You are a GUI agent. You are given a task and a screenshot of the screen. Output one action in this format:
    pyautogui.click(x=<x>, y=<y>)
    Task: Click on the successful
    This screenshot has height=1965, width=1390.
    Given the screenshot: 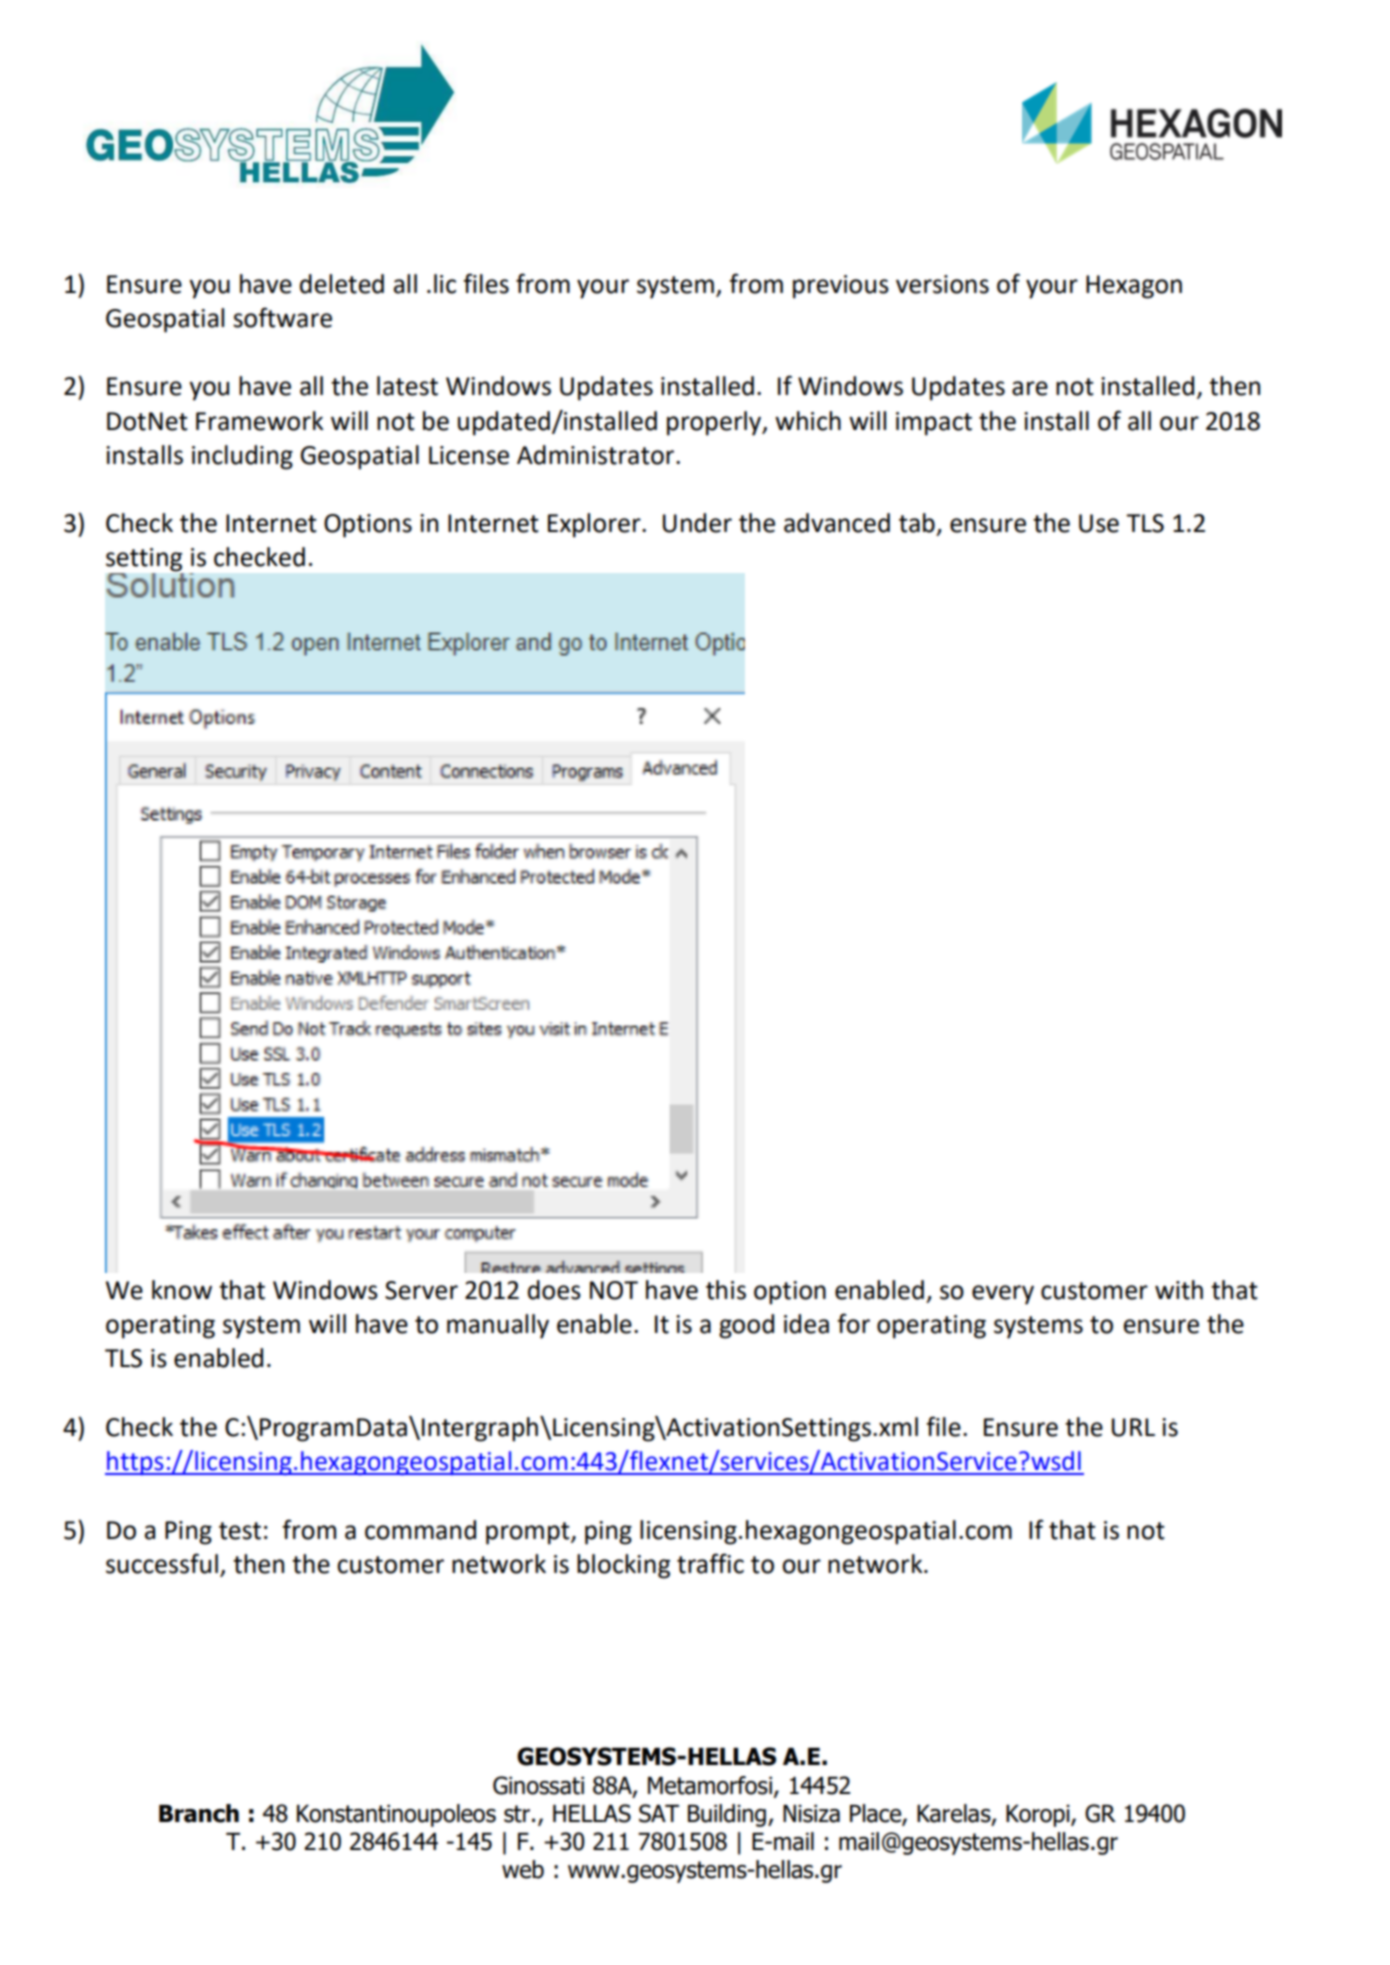 What is the action you would take?
    pyautogui.click(x=162, y=1563)
